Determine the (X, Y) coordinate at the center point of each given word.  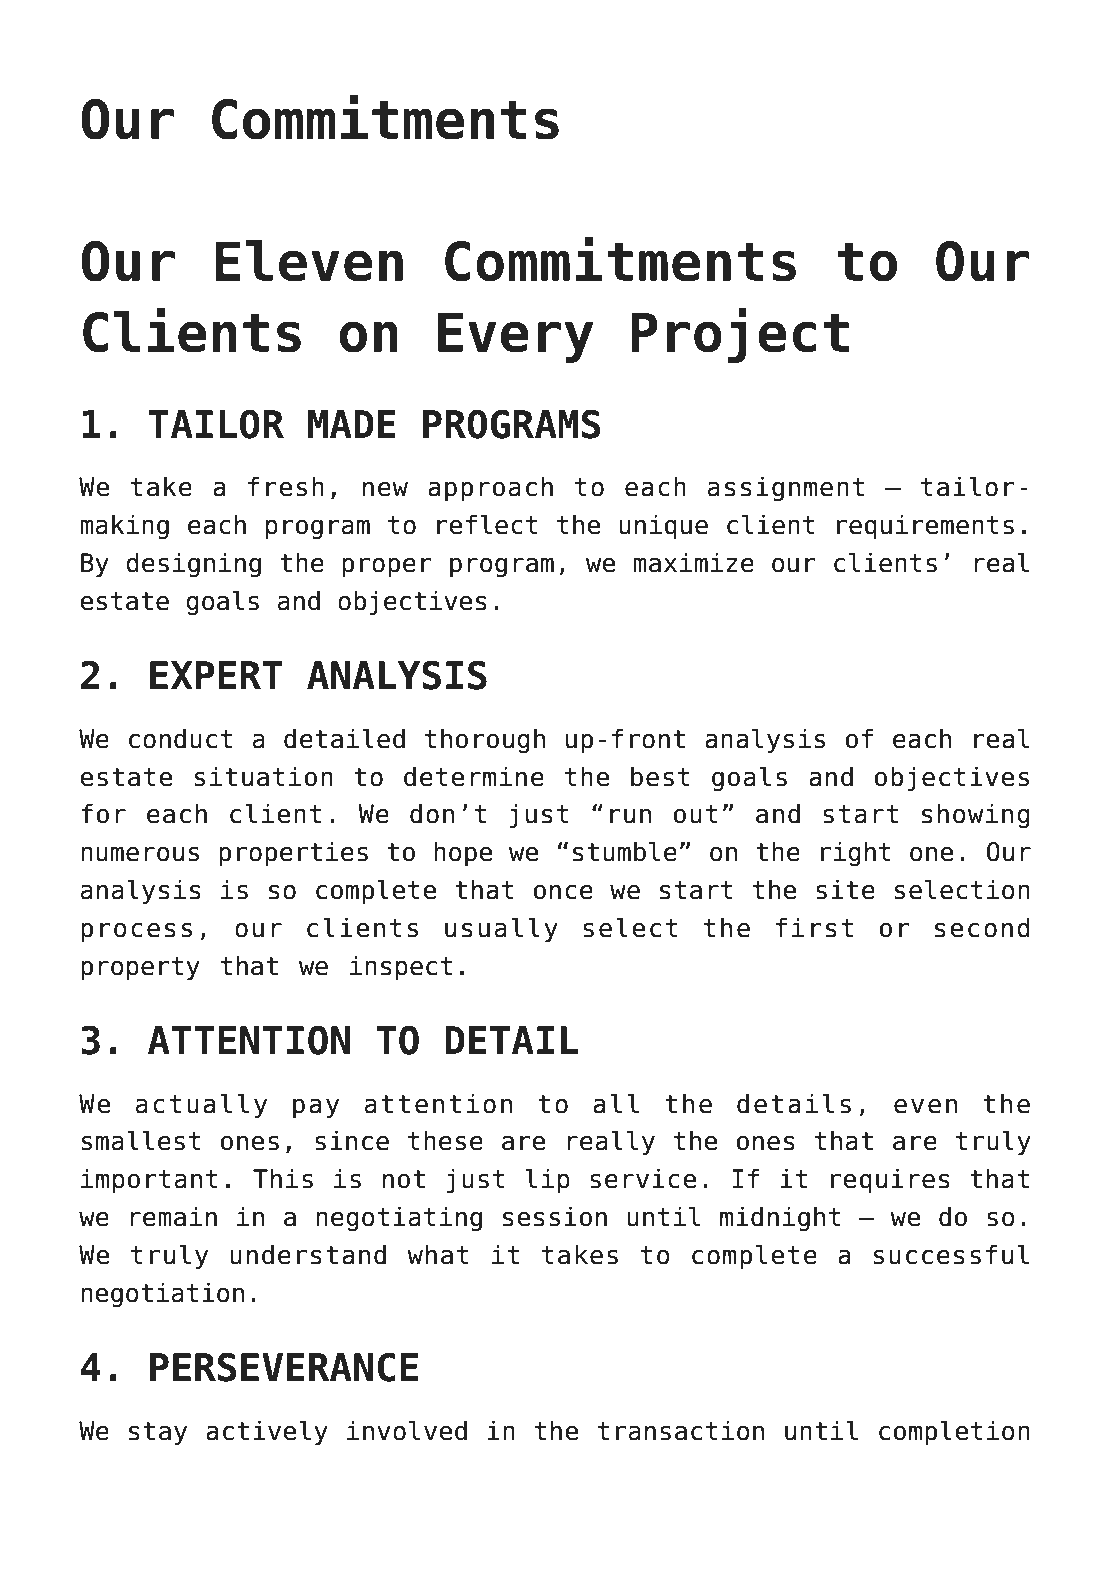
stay (158, 1433)
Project (740, 335)
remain (173, 1216)
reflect (487, 524)
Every (516, 337)
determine (474, 776)
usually (501, 929)
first (814, 927)
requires (890, 1180)
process (136, 932)
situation (264, 776)
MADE (352, 424)
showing (976, 815)
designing (193, 564)
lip (548, 1180)
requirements (925, 526)
